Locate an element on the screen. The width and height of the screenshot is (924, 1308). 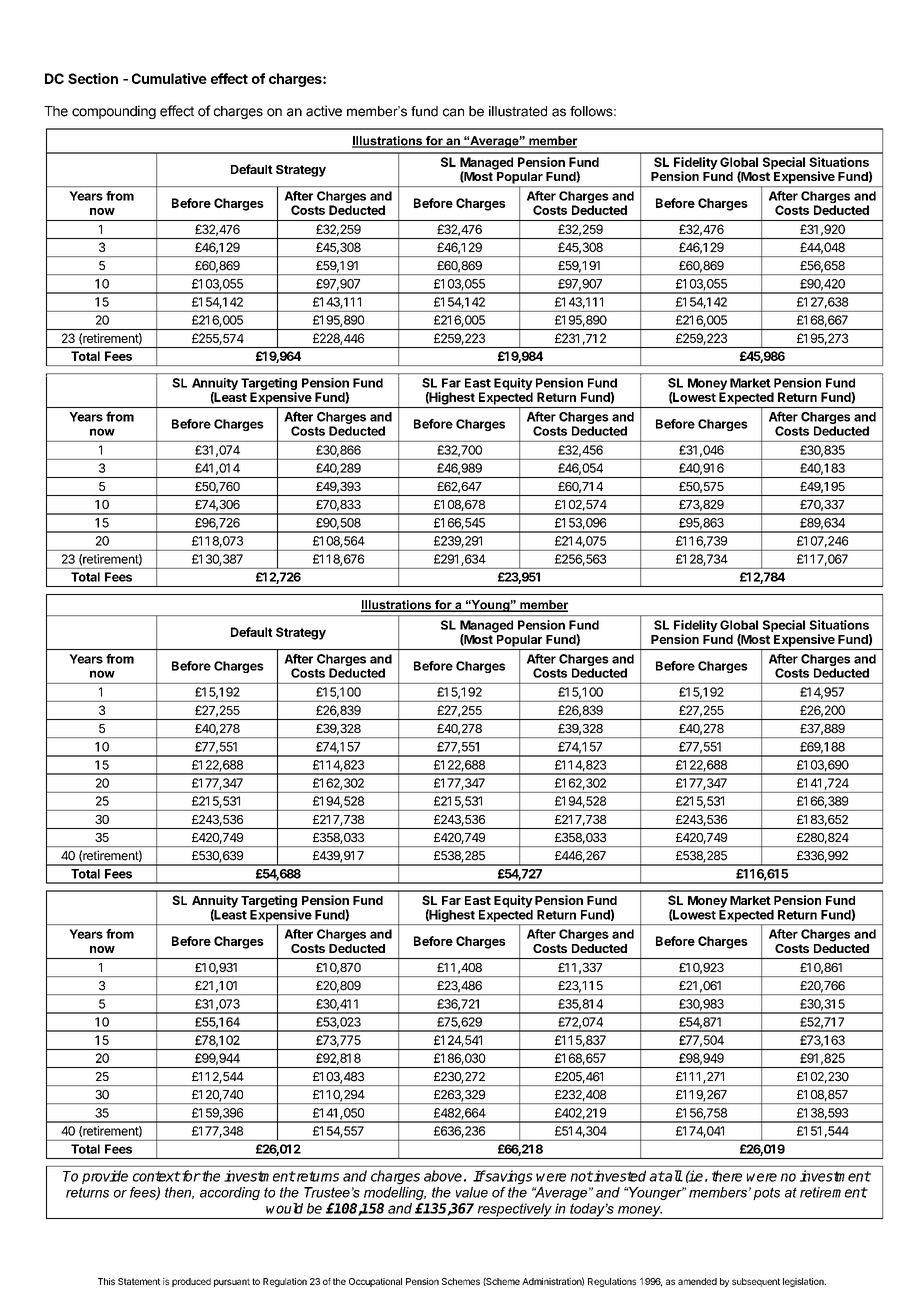
produced is located at coordinates (191, 1282).
